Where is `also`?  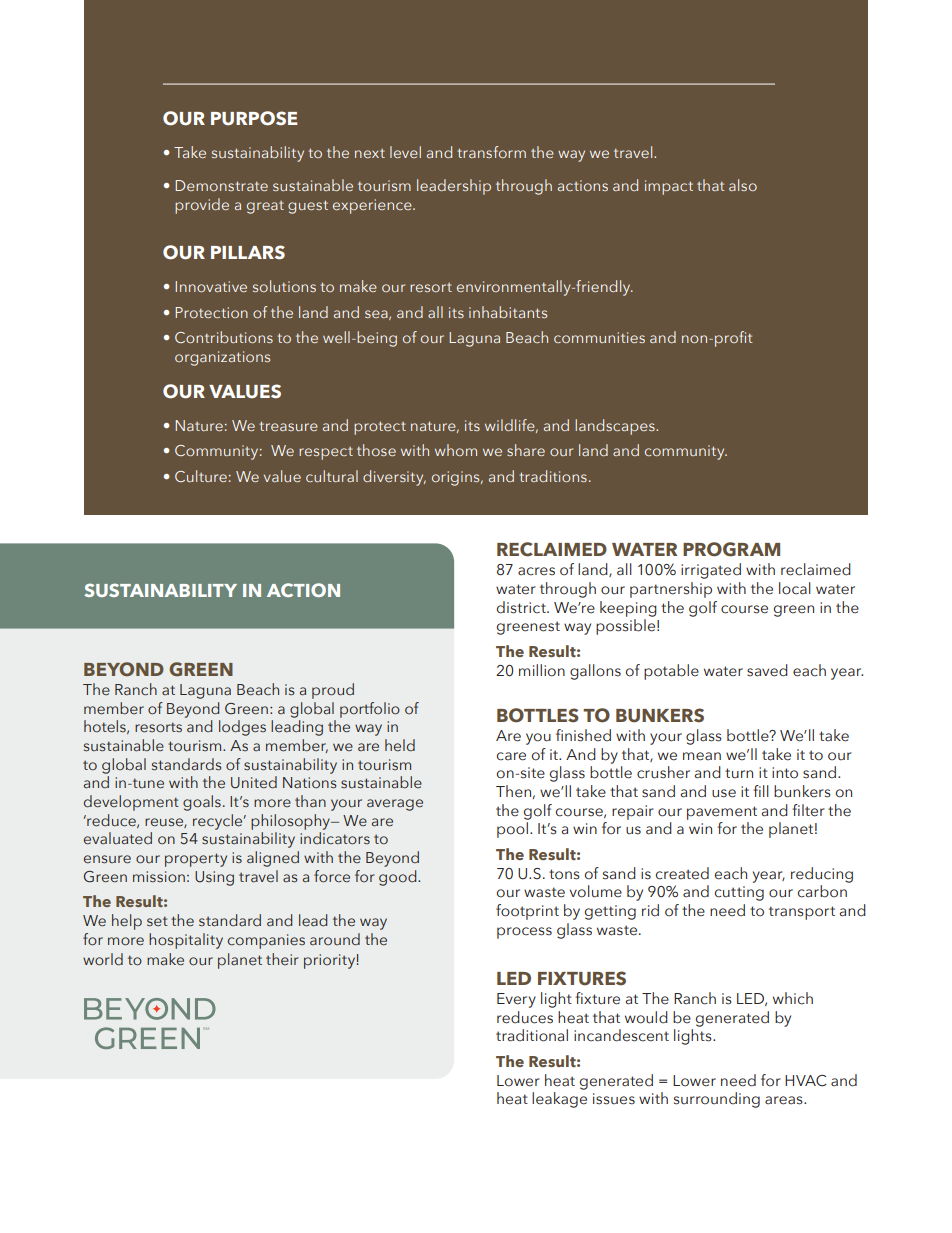
also is located at coordinates (743, 185).
